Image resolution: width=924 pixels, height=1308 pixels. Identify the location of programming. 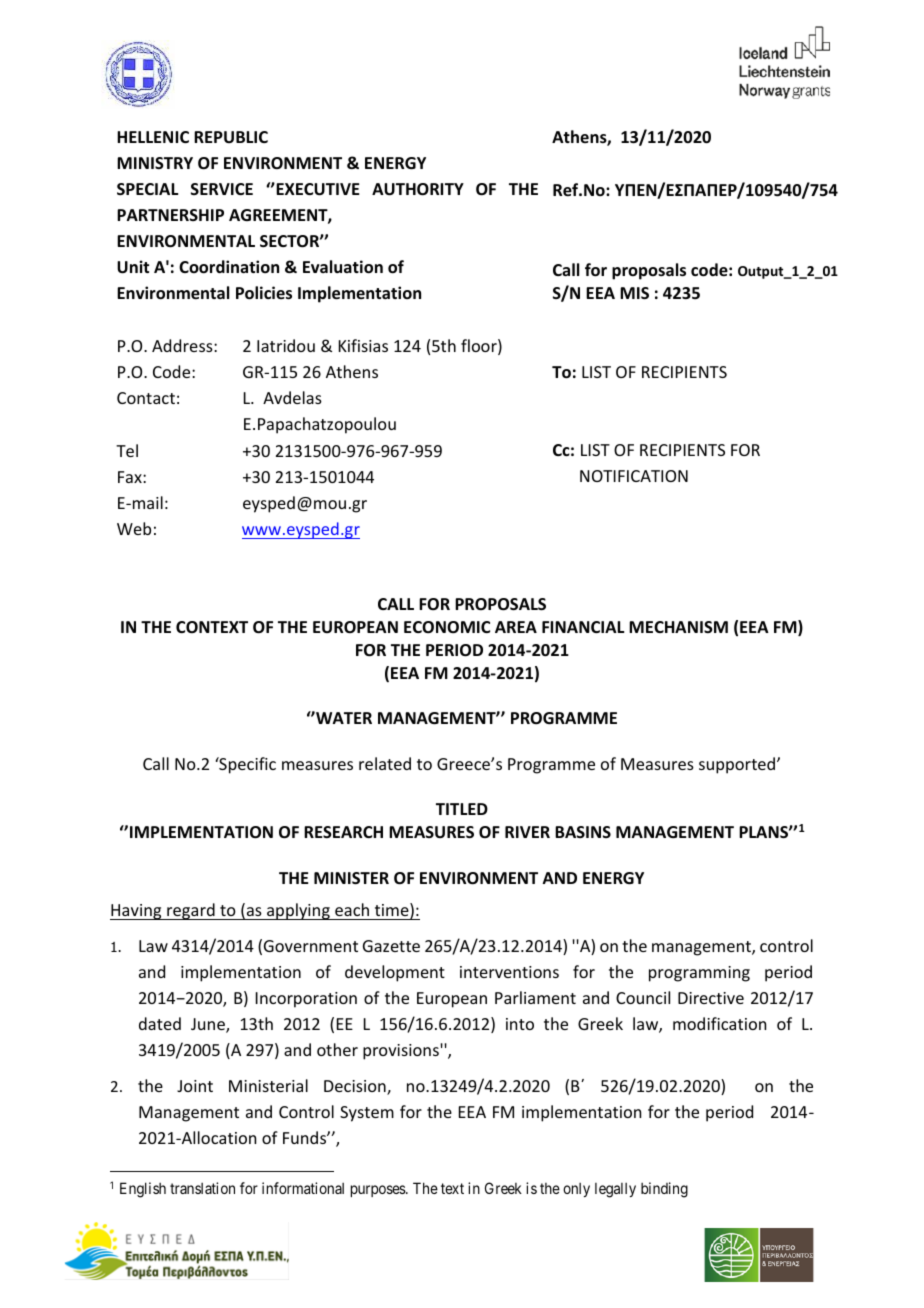
(699, 974).
